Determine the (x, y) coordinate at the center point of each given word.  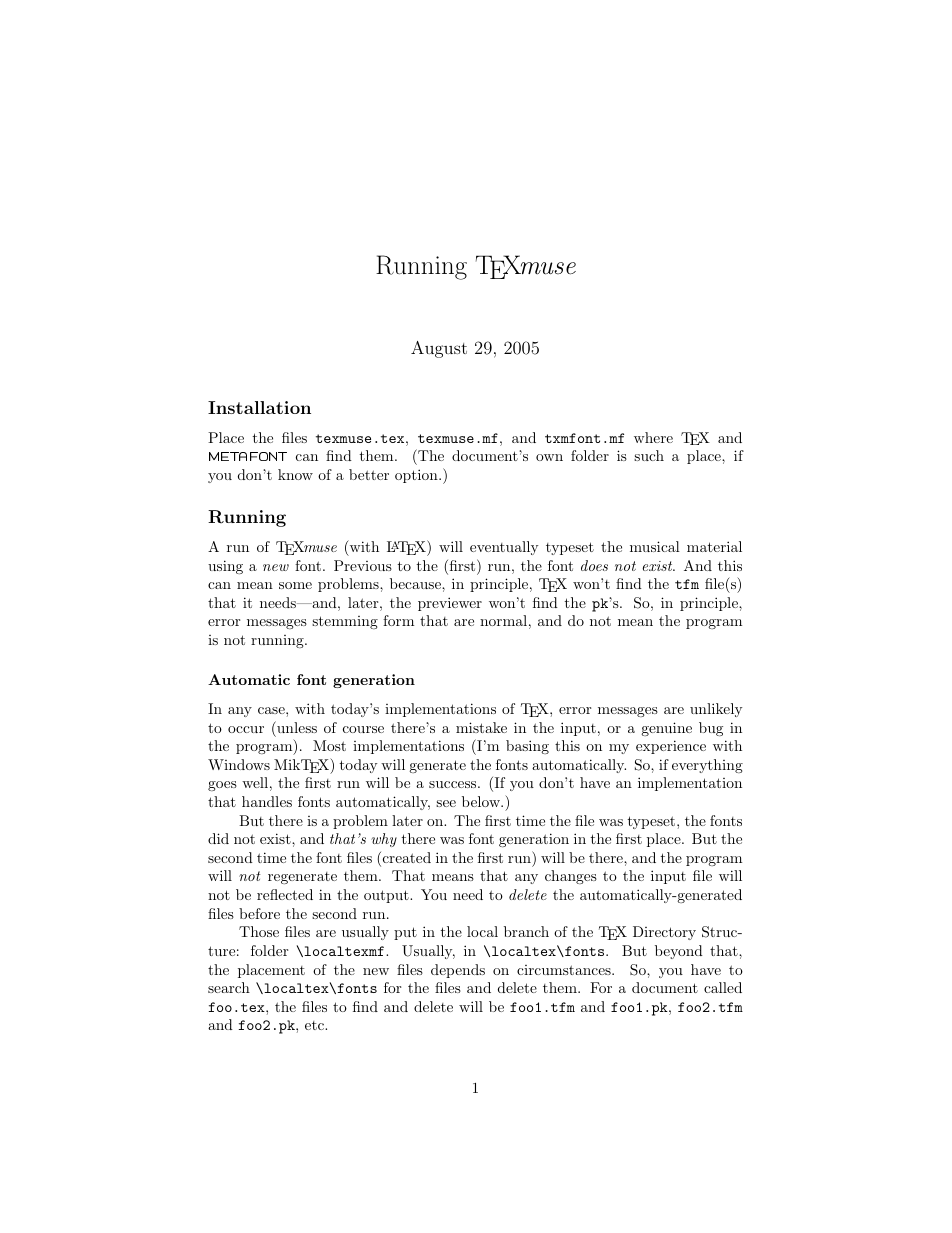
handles (267, 801)
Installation (259, 407)
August (439, 349)
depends (458, 971)
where (653, 437)
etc (315, 1025)
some (295, 585)
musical (655, 546)
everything (707, 766)
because (416, 583)
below (482, 801)
